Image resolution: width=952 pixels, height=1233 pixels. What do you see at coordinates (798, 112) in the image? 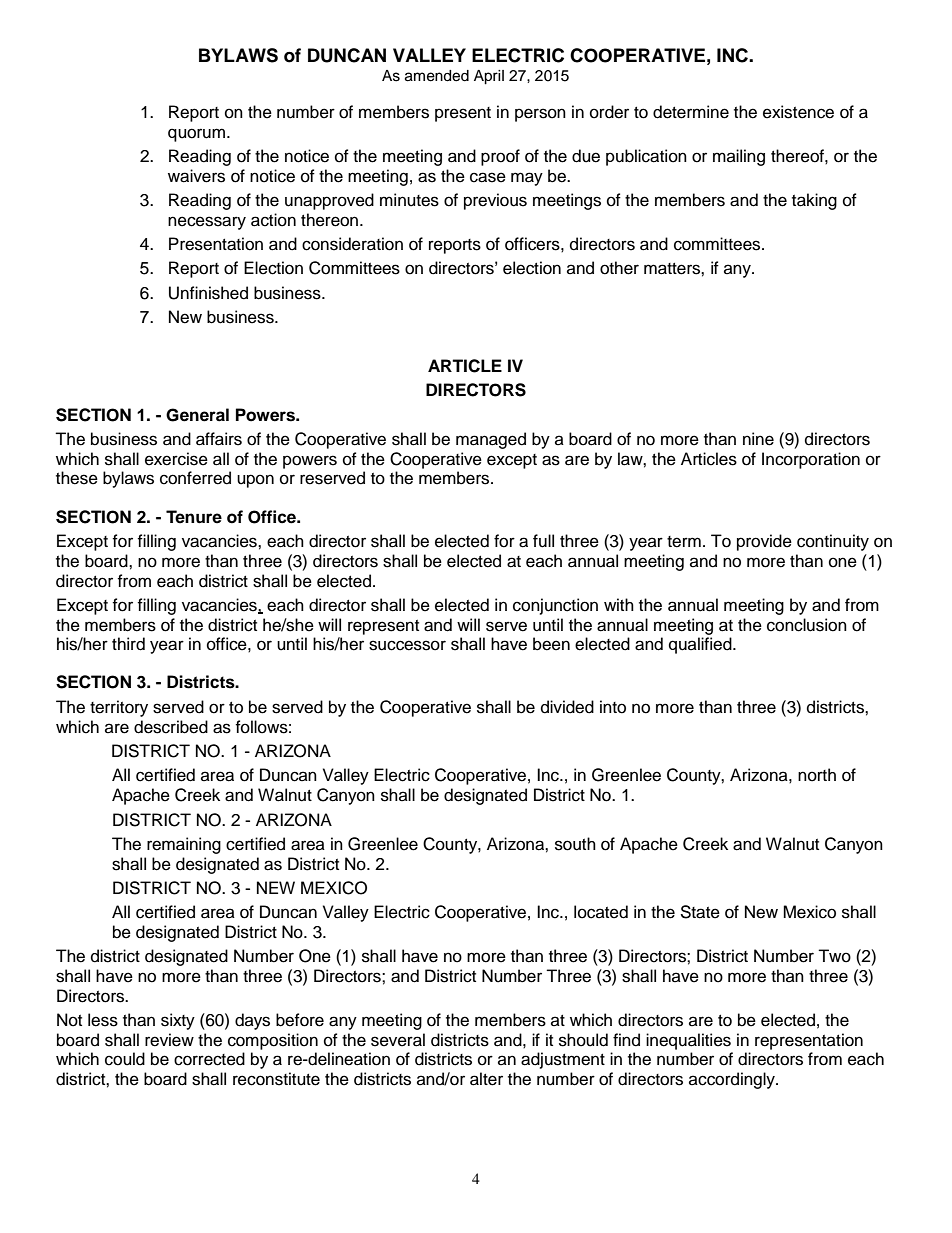
I see `existence` at bounding box center [798, 112].
